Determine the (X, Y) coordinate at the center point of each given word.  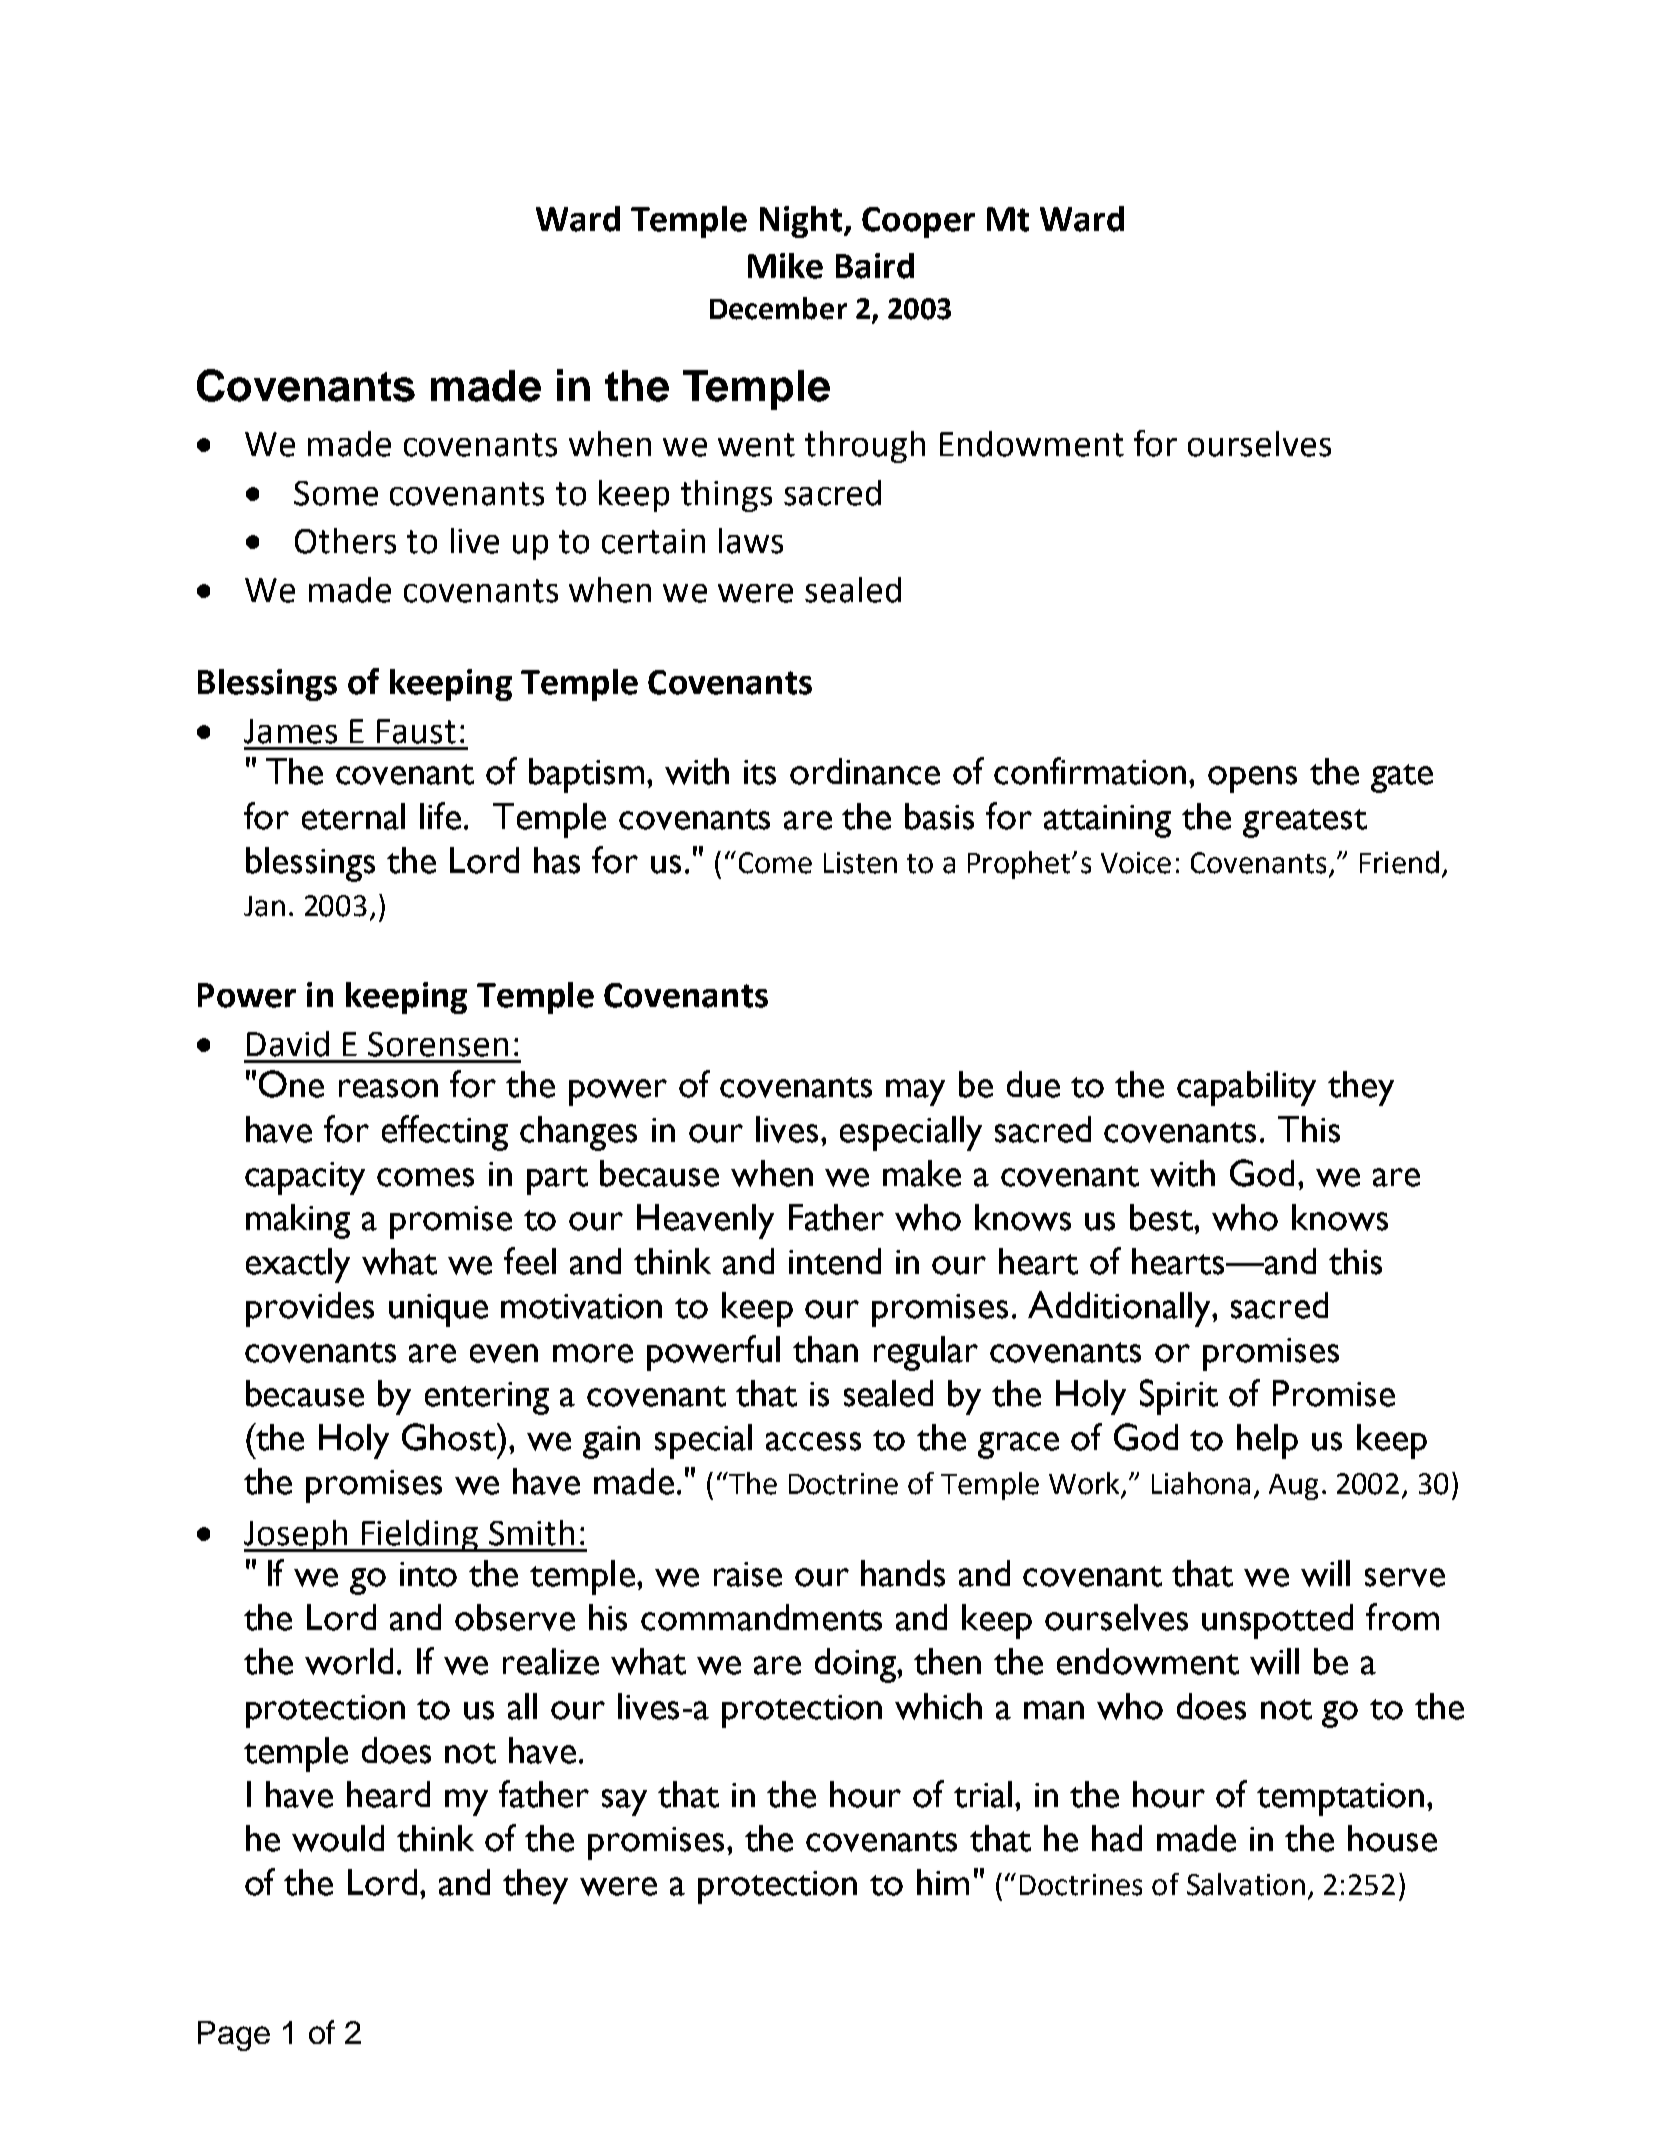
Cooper (918, 222)
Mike (785, 266)
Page (234, 2036)
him (943, 1882)
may (915, 1092)
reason (388, 1088)
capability (1246, 1088)
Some (336, 493)
